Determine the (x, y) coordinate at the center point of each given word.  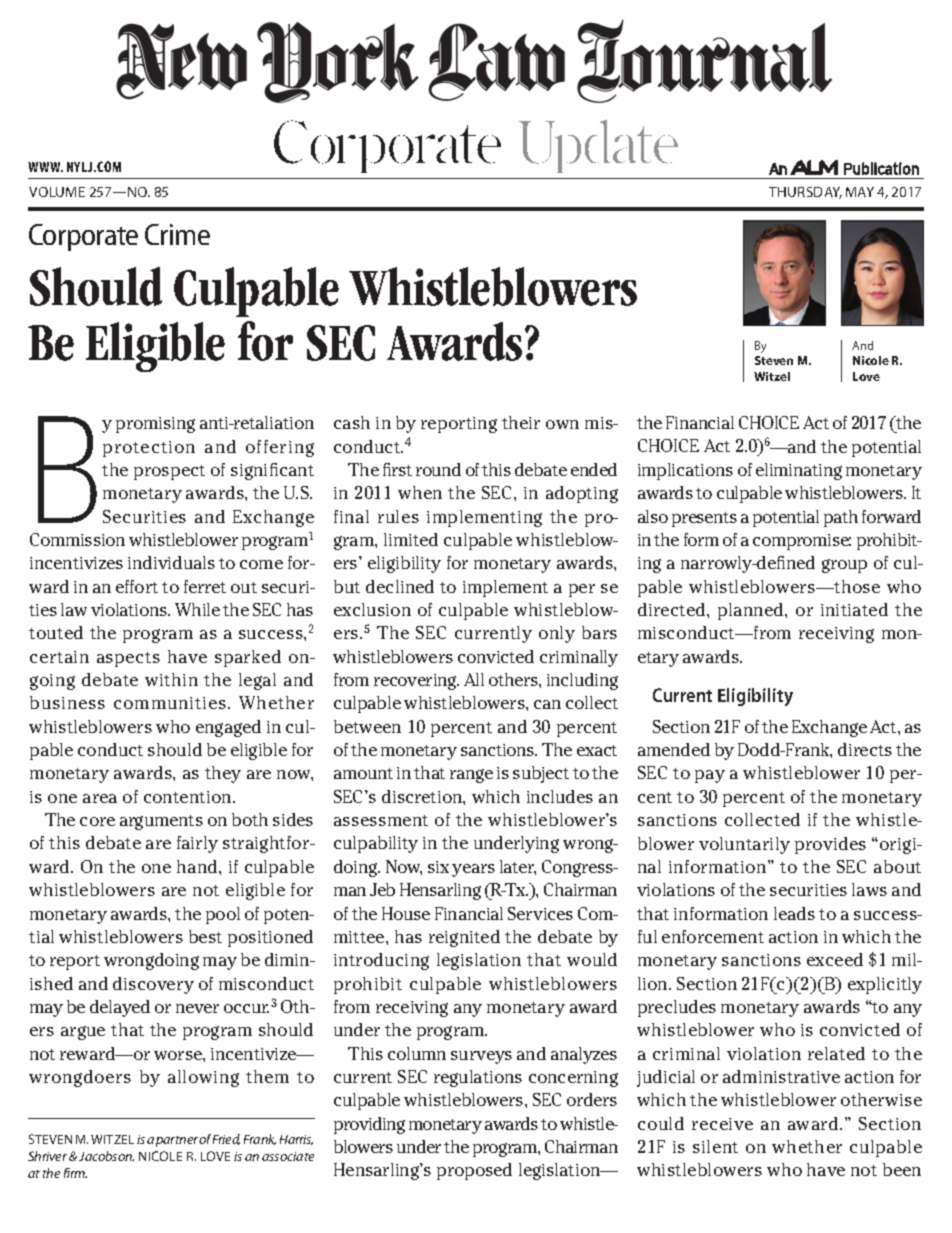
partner (178, 1141)
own (562, 424)
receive (722, 1124)
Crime (177, 234)
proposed (474, 1171)
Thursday (805, 193)
